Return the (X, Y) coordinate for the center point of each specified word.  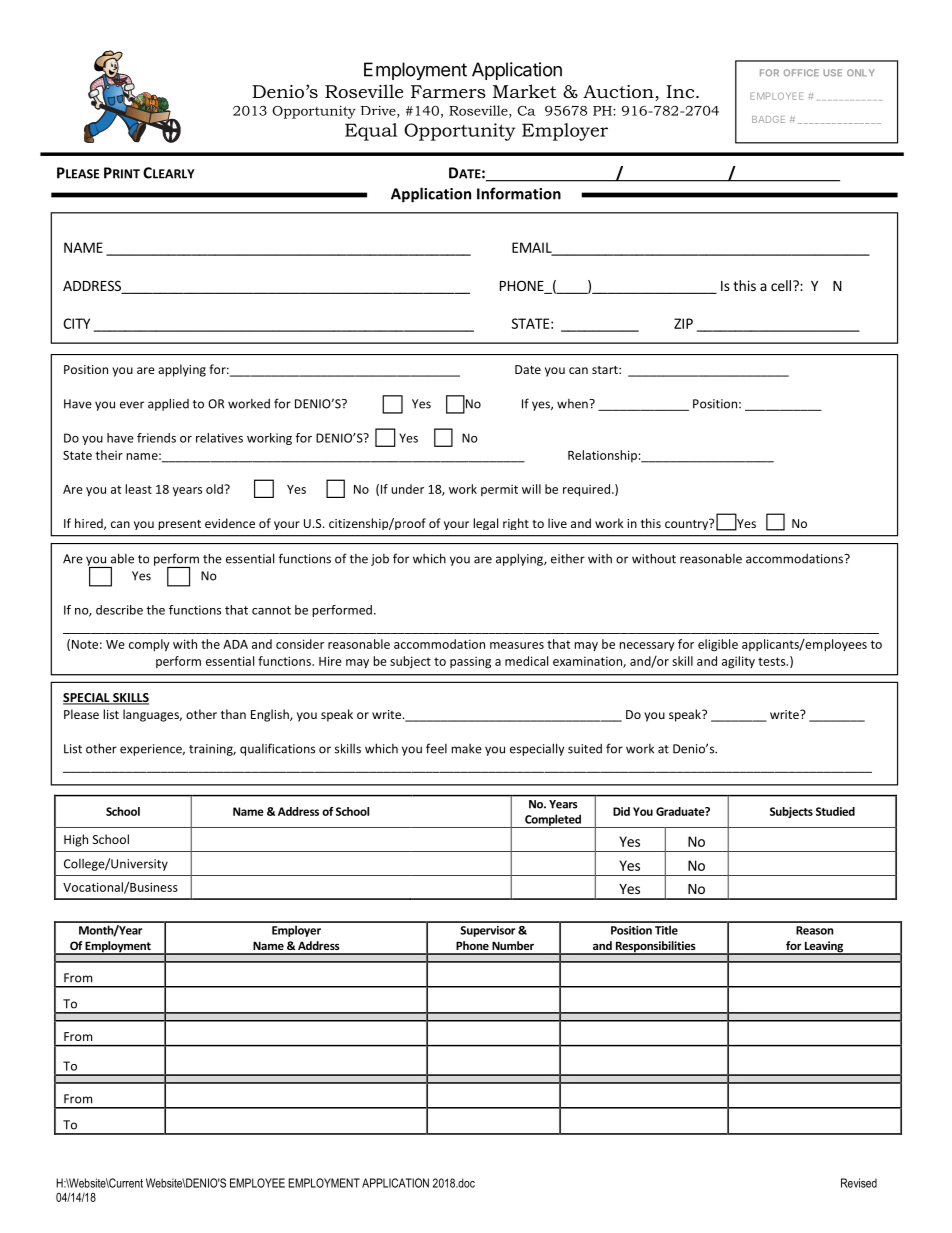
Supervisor (487, 931)
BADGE (768, 119)
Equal (371, 132)
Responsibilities (655, 948)
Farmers (448, 91)
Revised (859, 1183)
